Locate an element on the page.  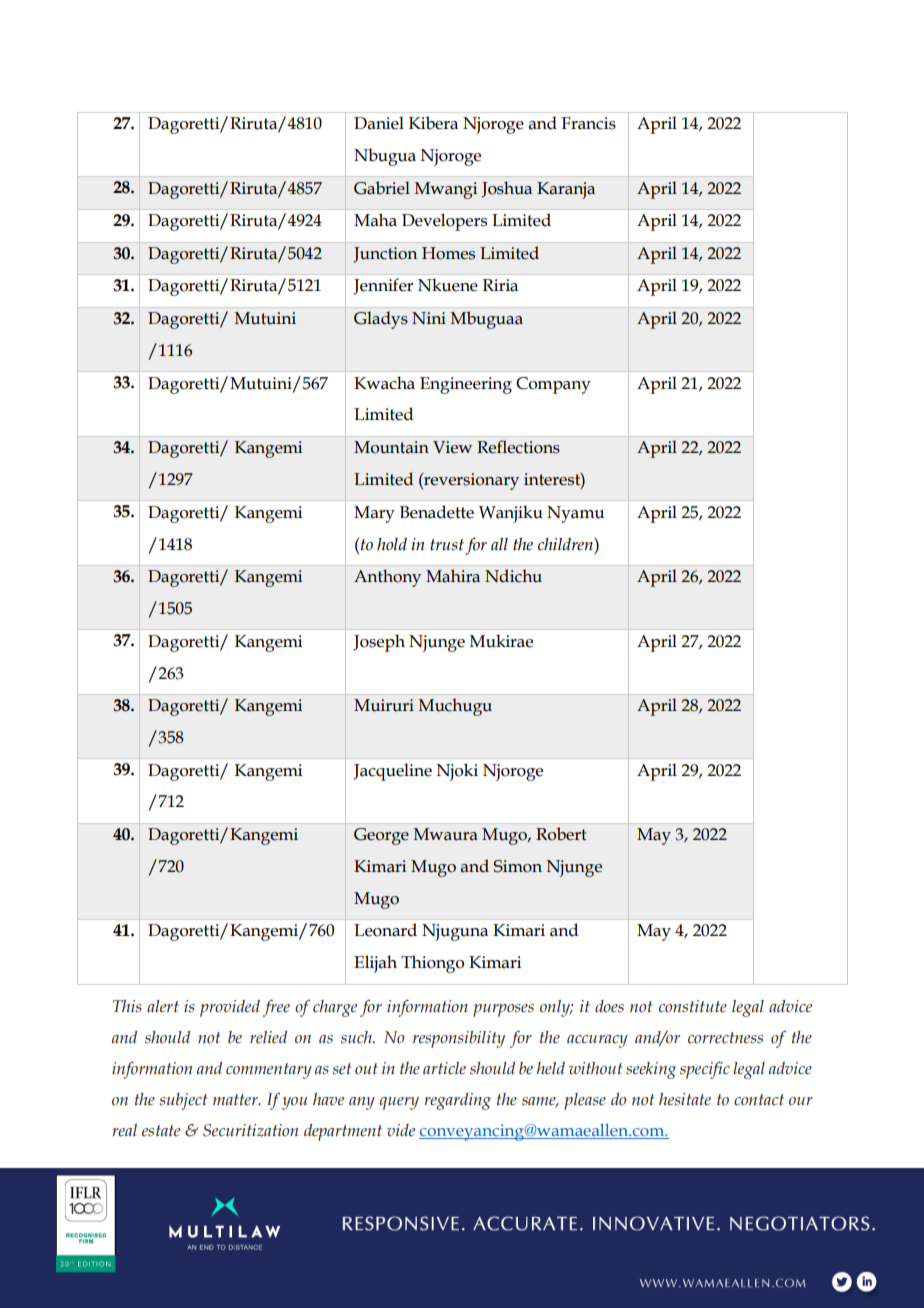
Daniel is located at coordinates (379, 123).
